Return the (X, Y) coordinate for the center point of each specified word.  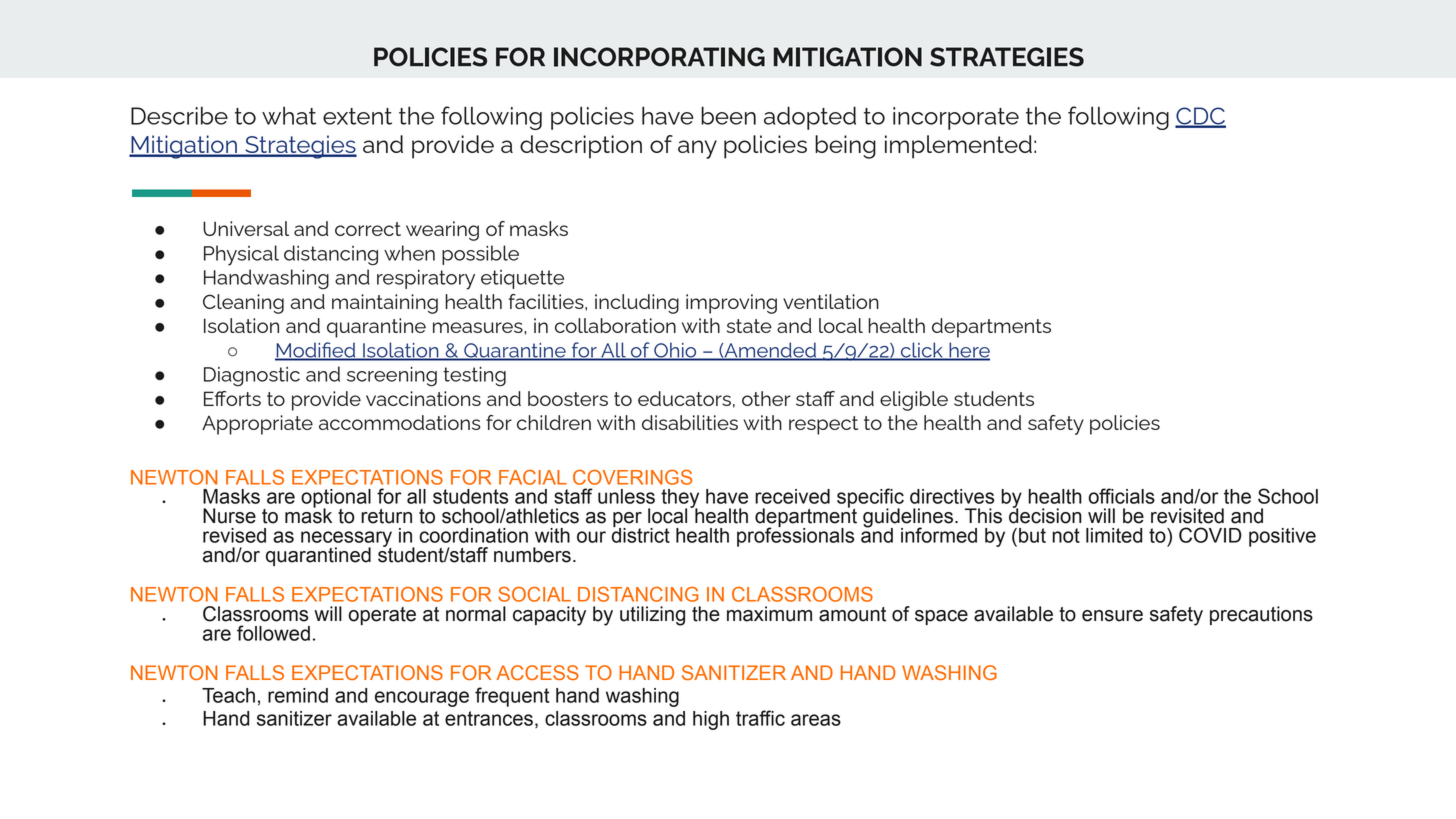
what (289, 116)
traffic (760, 718)
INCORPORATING (659, 57)
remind (298, 695)
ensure (1112, 616)
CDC (1200, 117)
